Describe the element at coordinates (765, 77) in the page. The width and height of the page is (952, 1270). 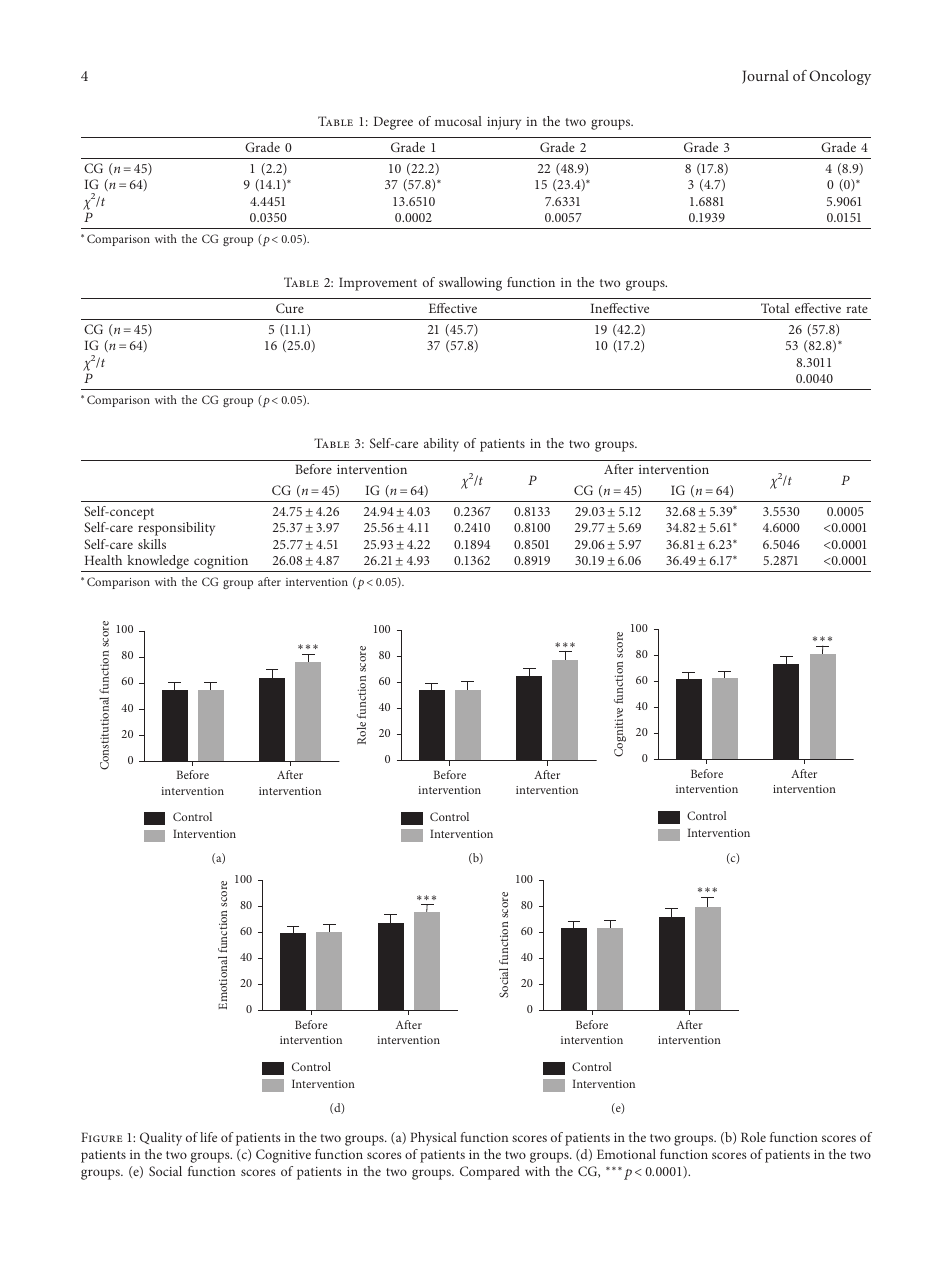
I see `Journal` at that location.
